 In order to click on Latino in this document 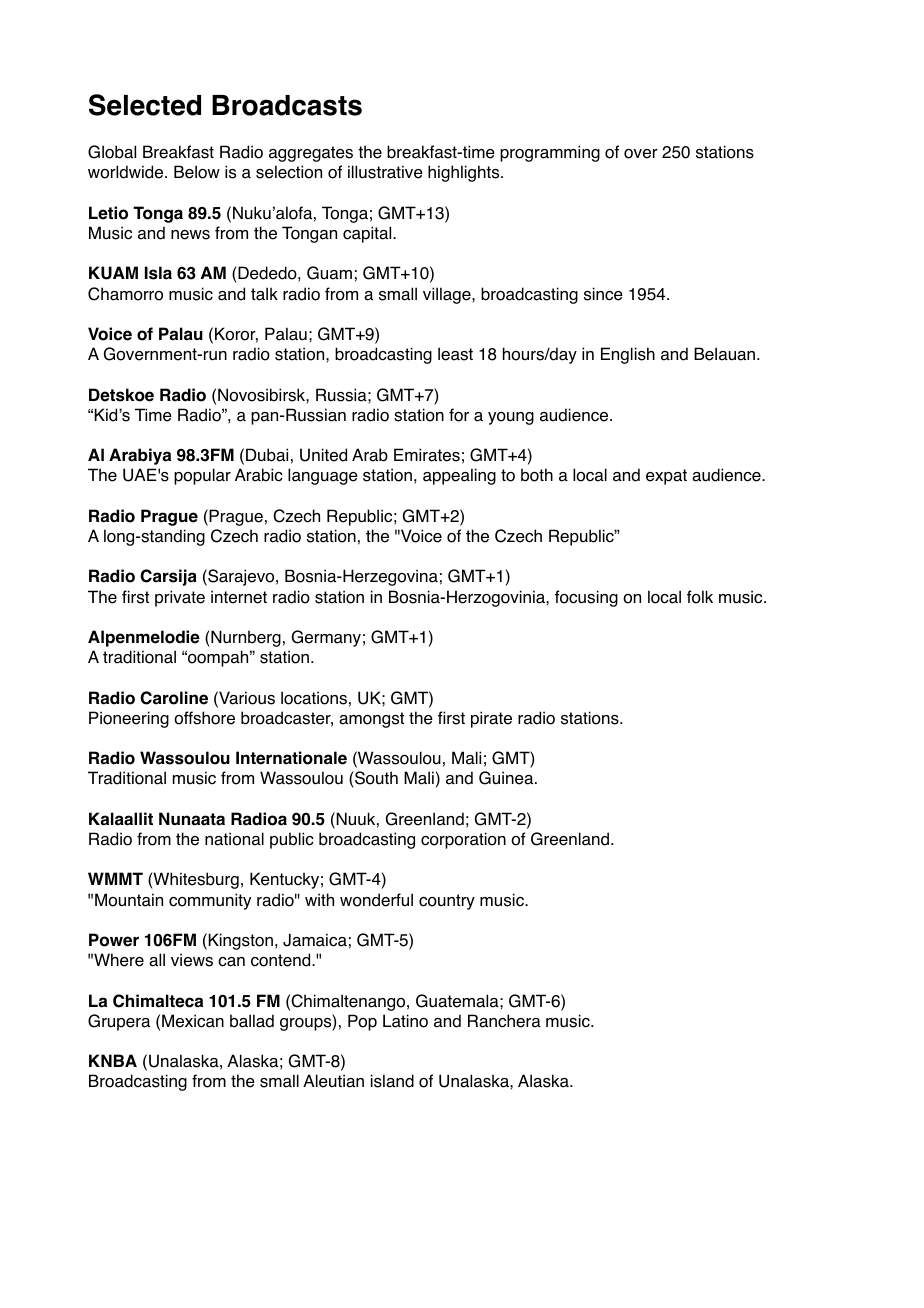, I will do `click(405, 1021)`.
